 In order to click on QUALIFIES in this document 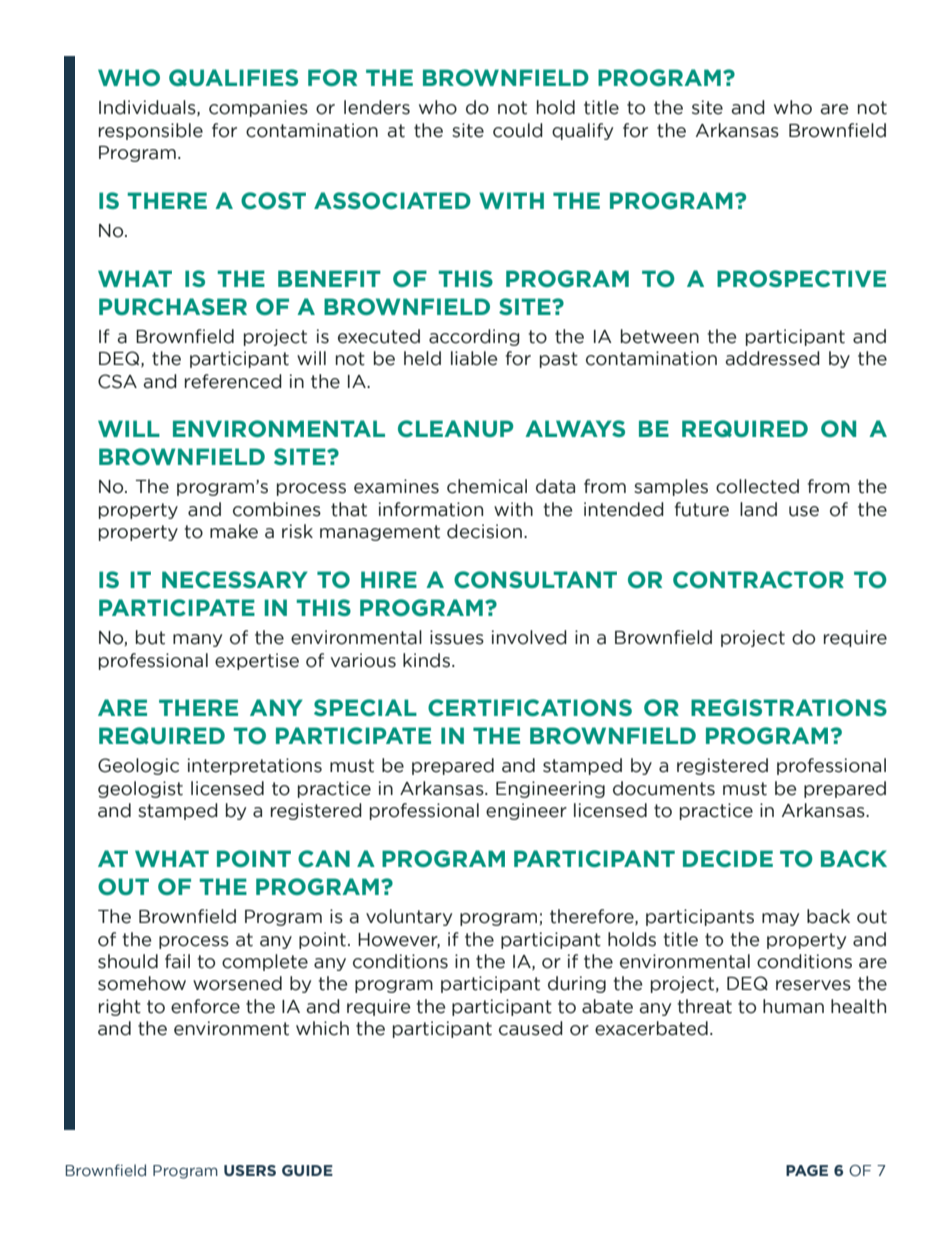, I will do `click(233, 77)`.
